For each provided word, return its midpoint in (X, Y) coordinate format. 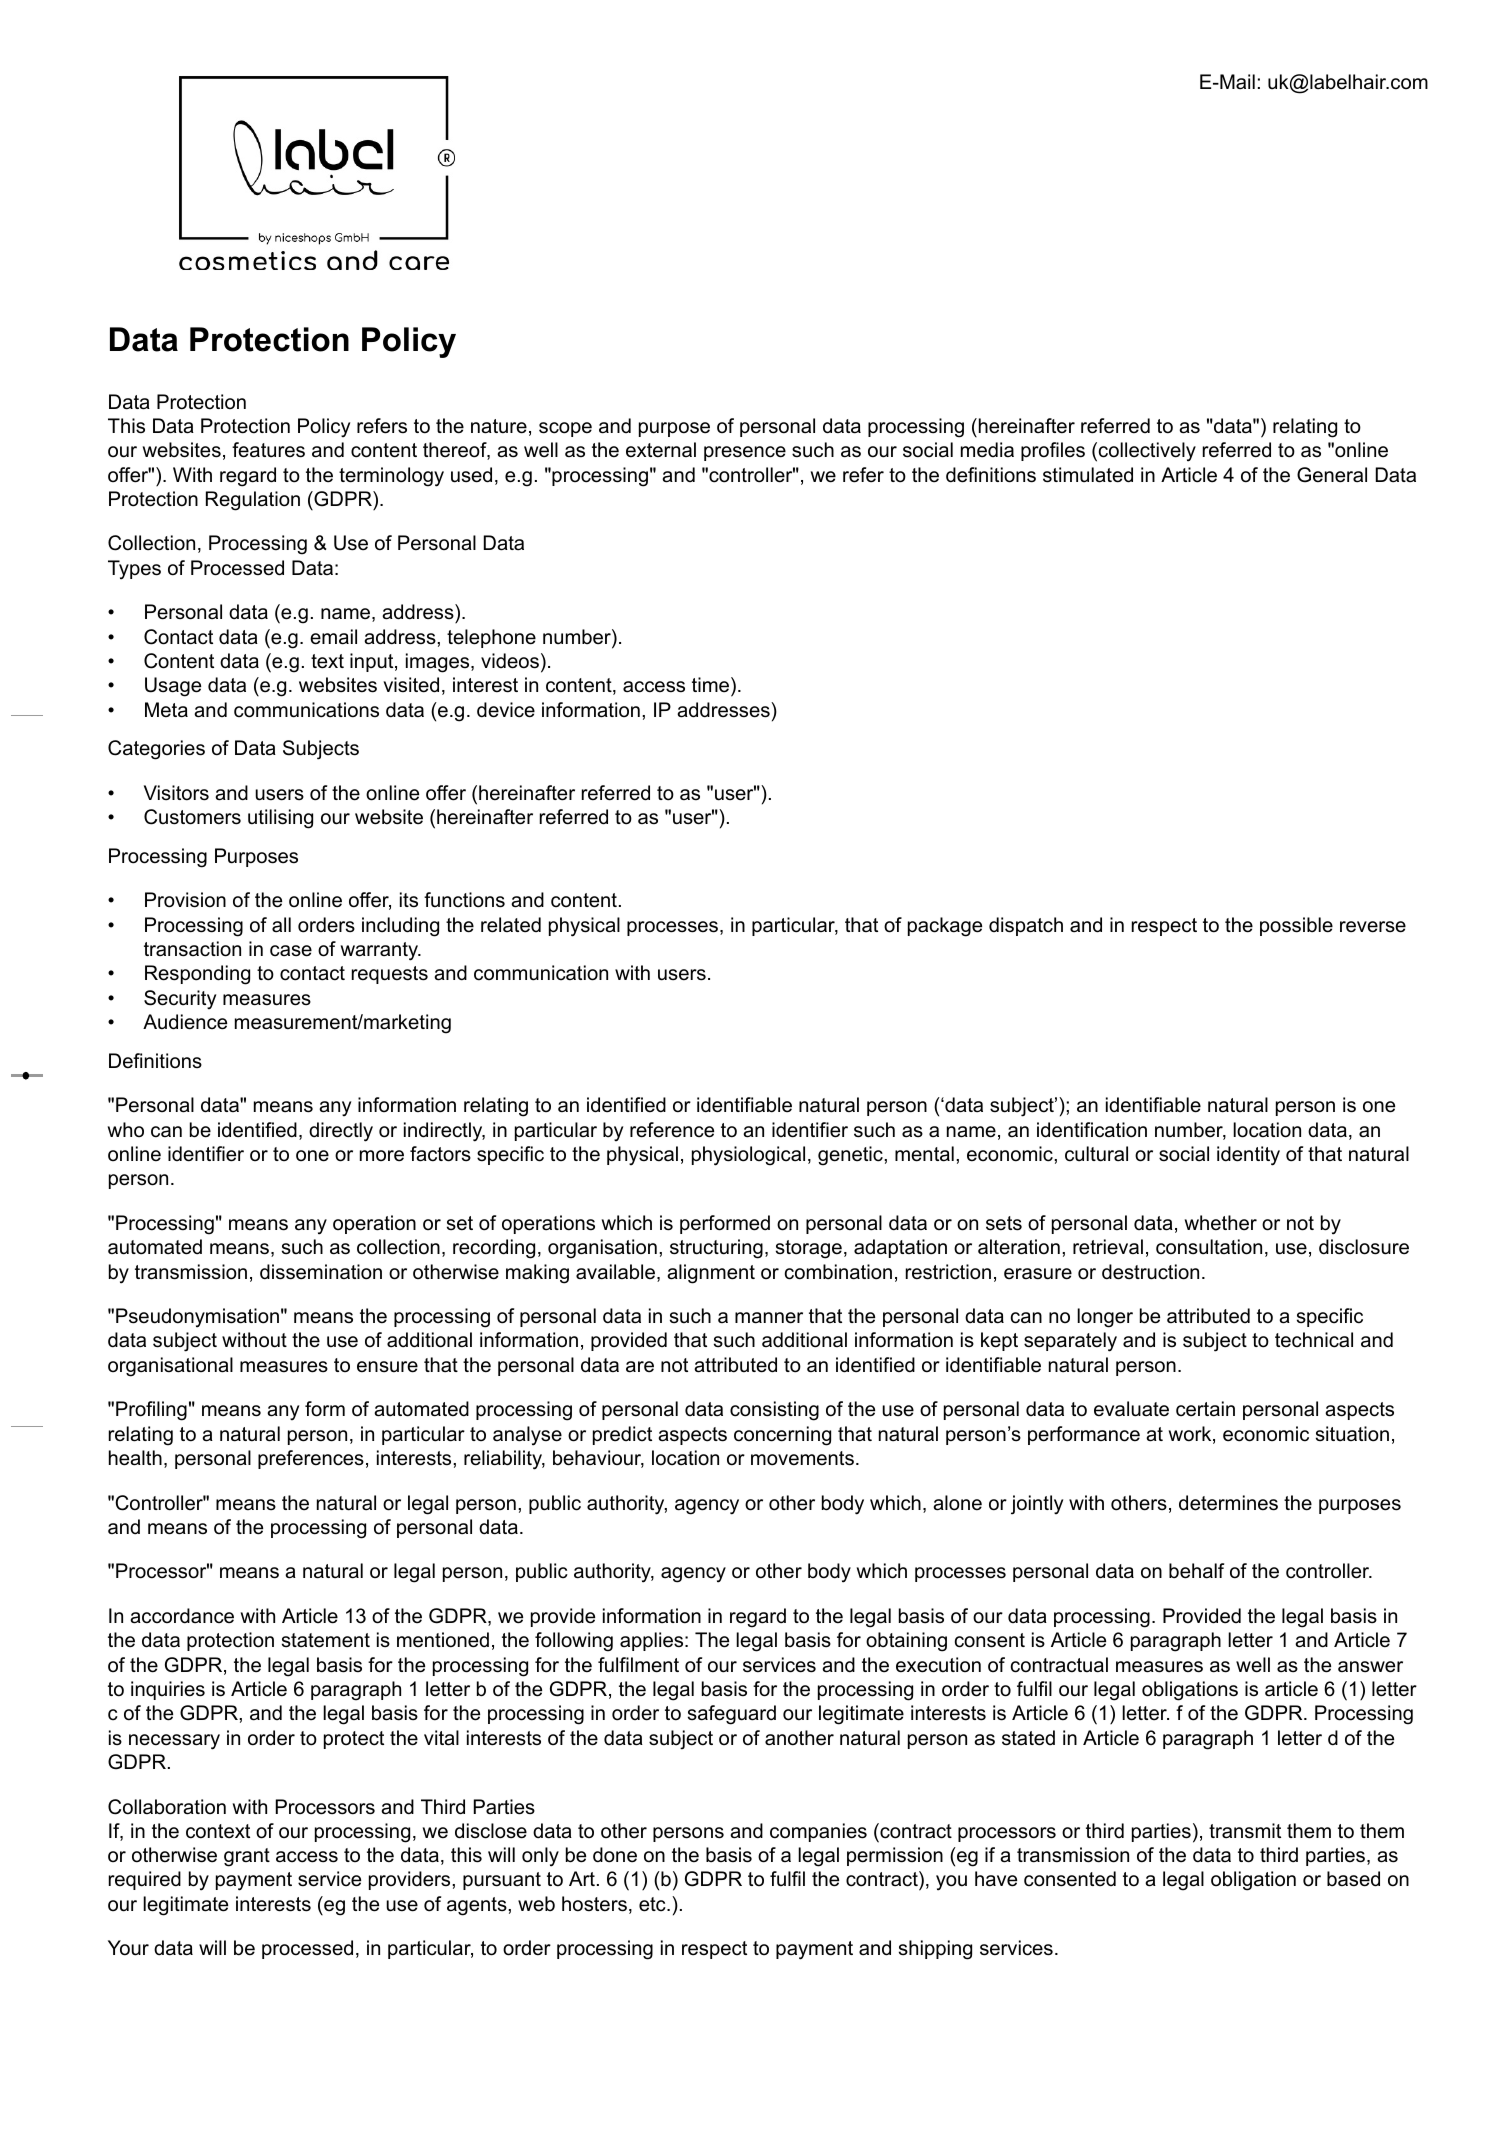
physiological (748, 1156)
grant (247, 1857)
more (382, 1156)
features (268, 450)
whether (1221, 1223)
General (1332, 475)
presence (745, 453)
